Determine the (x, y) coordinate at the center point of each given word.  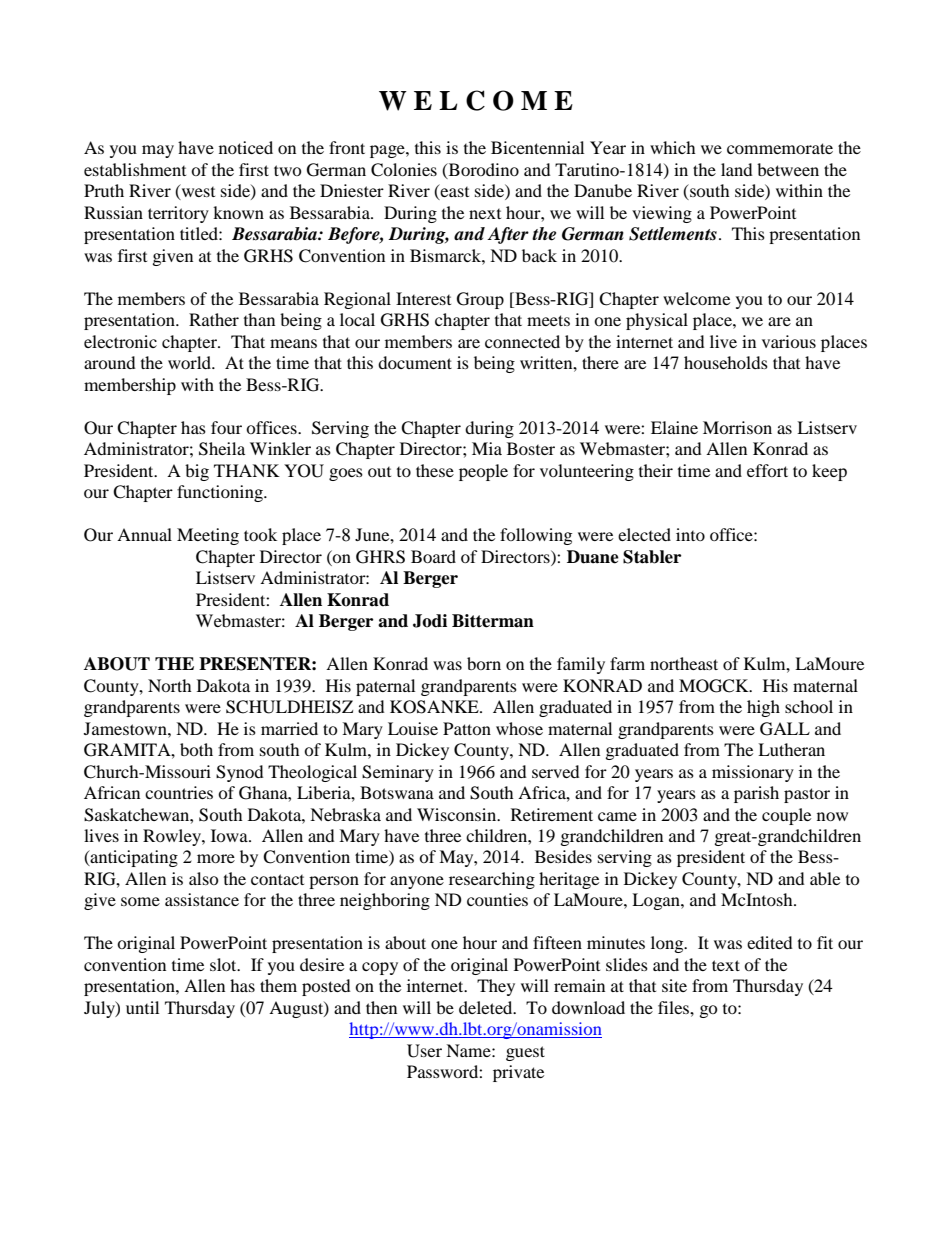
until (142, 1007)
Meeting (208, 536)
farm (627, 663)
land (737, 169)
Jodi (430, 621)
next (485, 214)
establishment (135, 169)
